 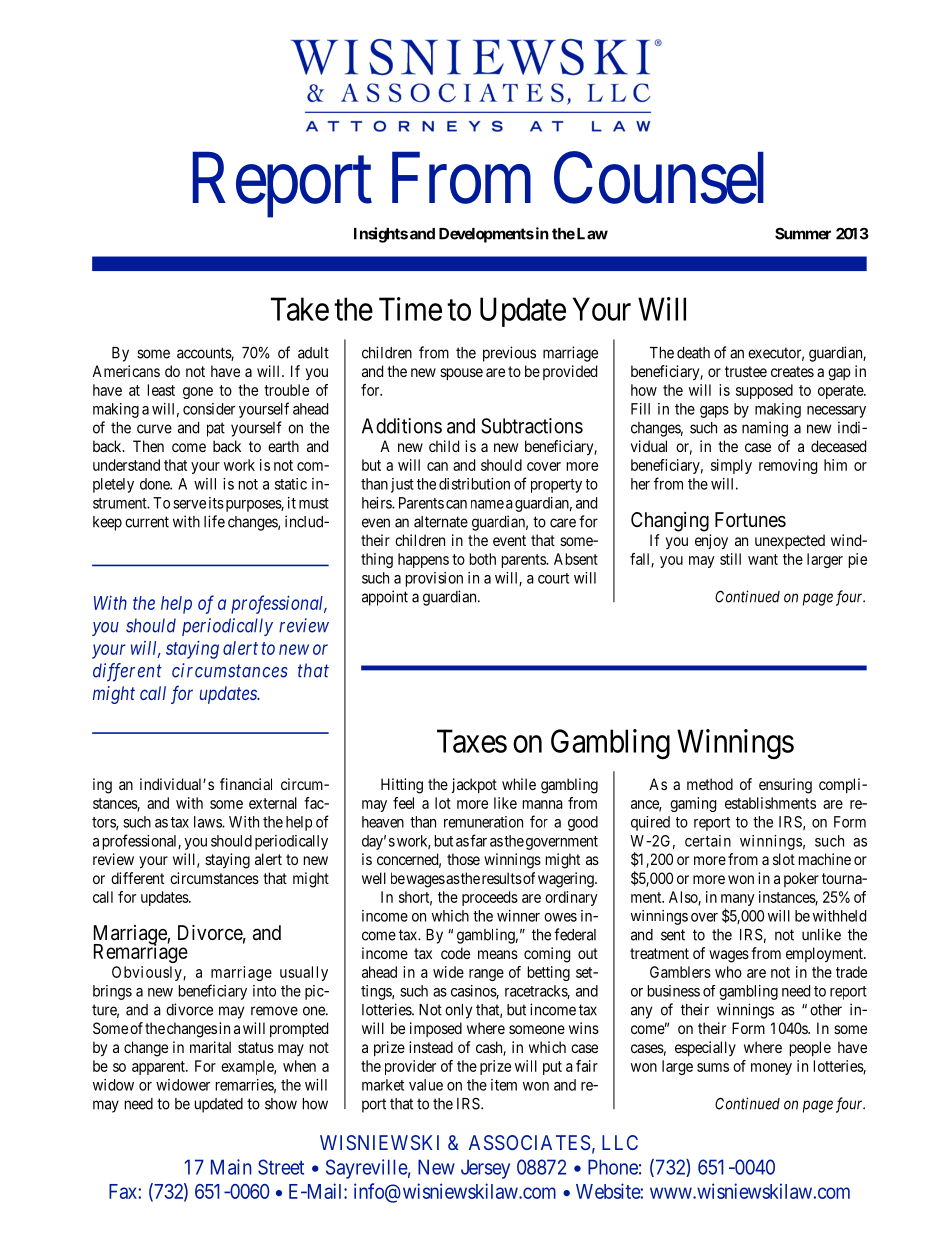 What do you see at coordinates (246, 784) in the page?
I see `financial` at bounding box center [246, 784].
